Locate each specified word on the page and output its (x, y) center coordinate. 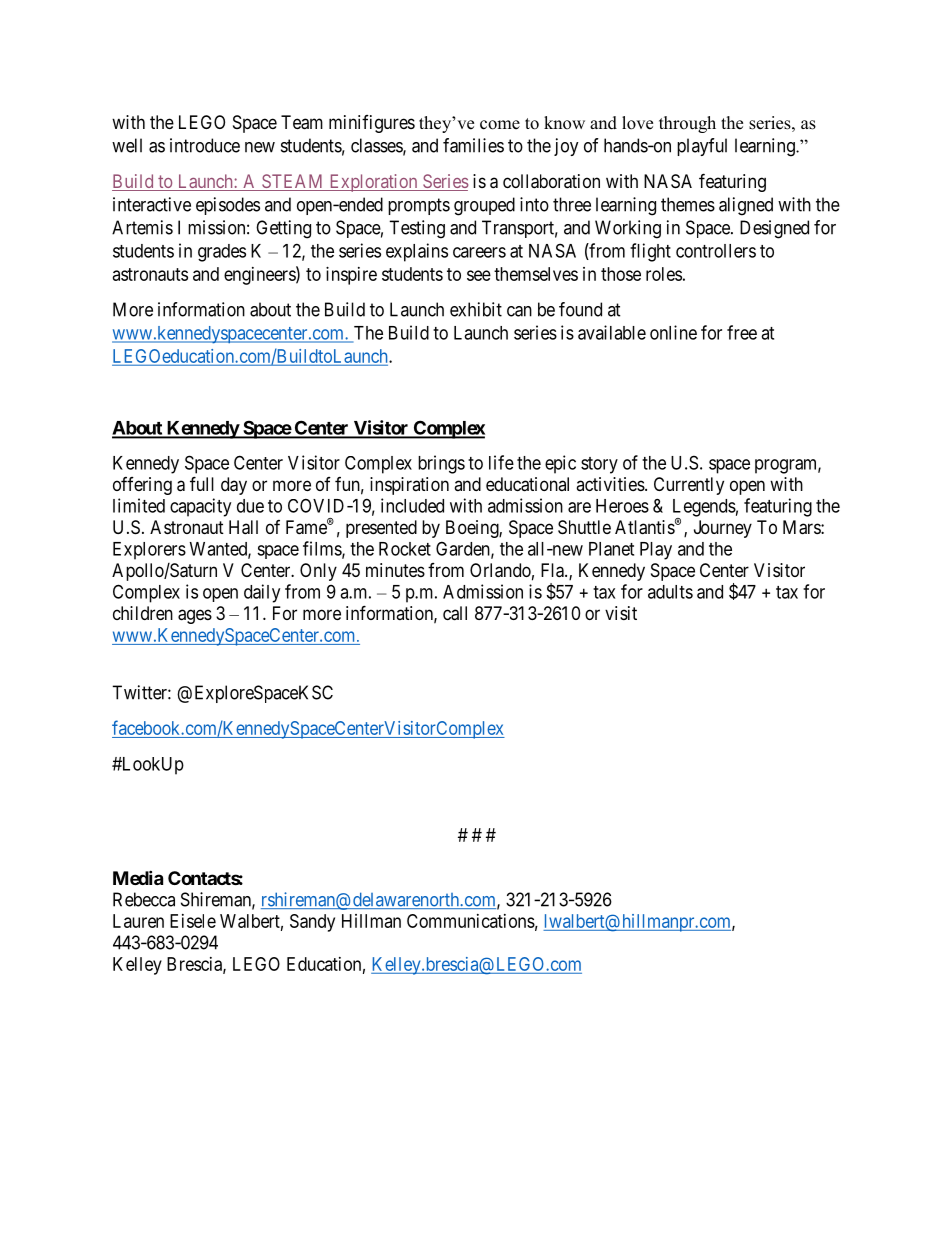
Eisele (193, 921)
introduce (205, 145)
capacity (200, 507)
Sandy (312, 923)
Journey (723, 529)
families (473, 145)
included (412, 505)
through (687, 124)
